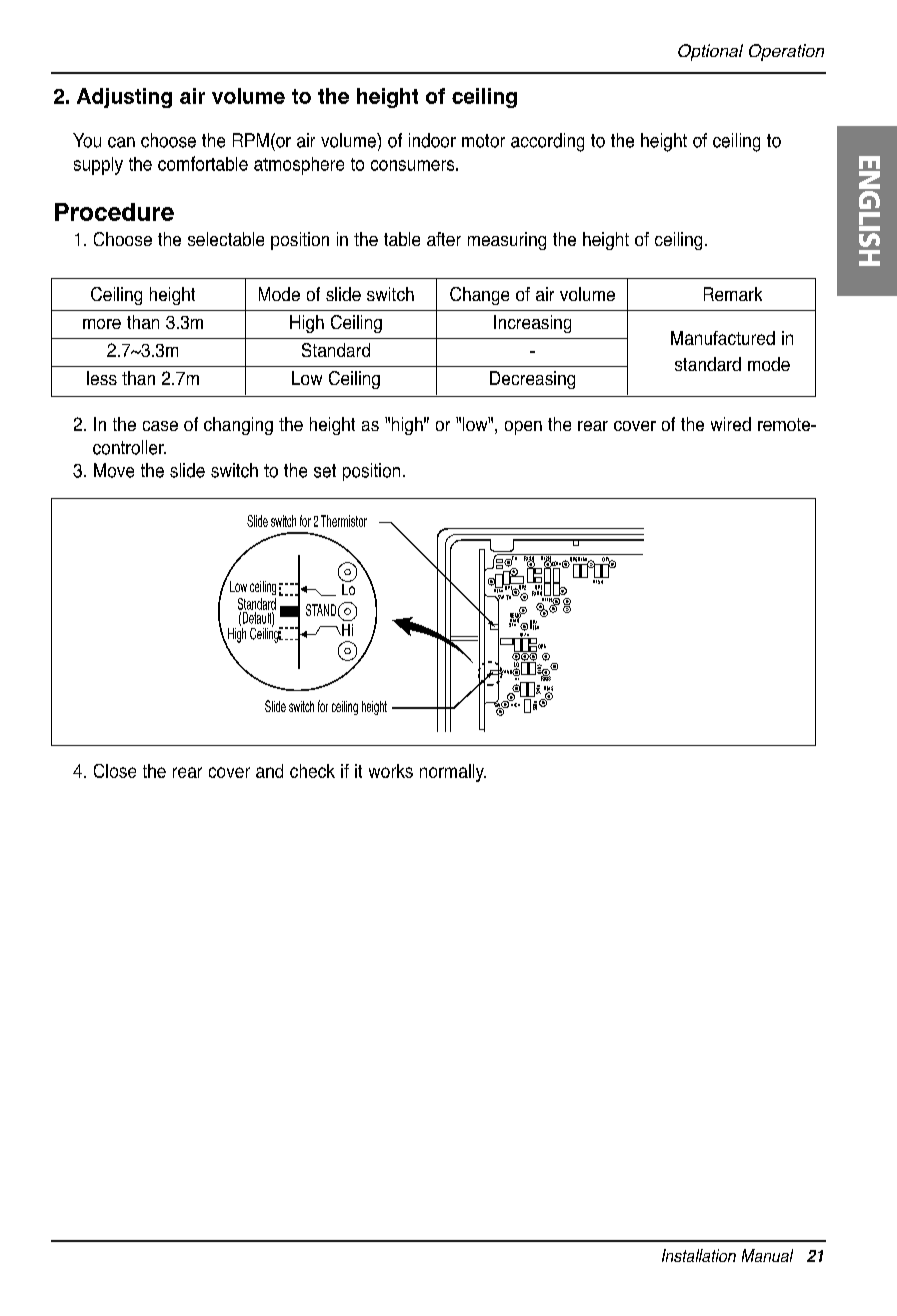 The width and height of the screenshot is (897, 1316). What do you see at coordinates (124, 98) in the screenshot?
I see `Adjusting` at bounding box center [124, 98].
